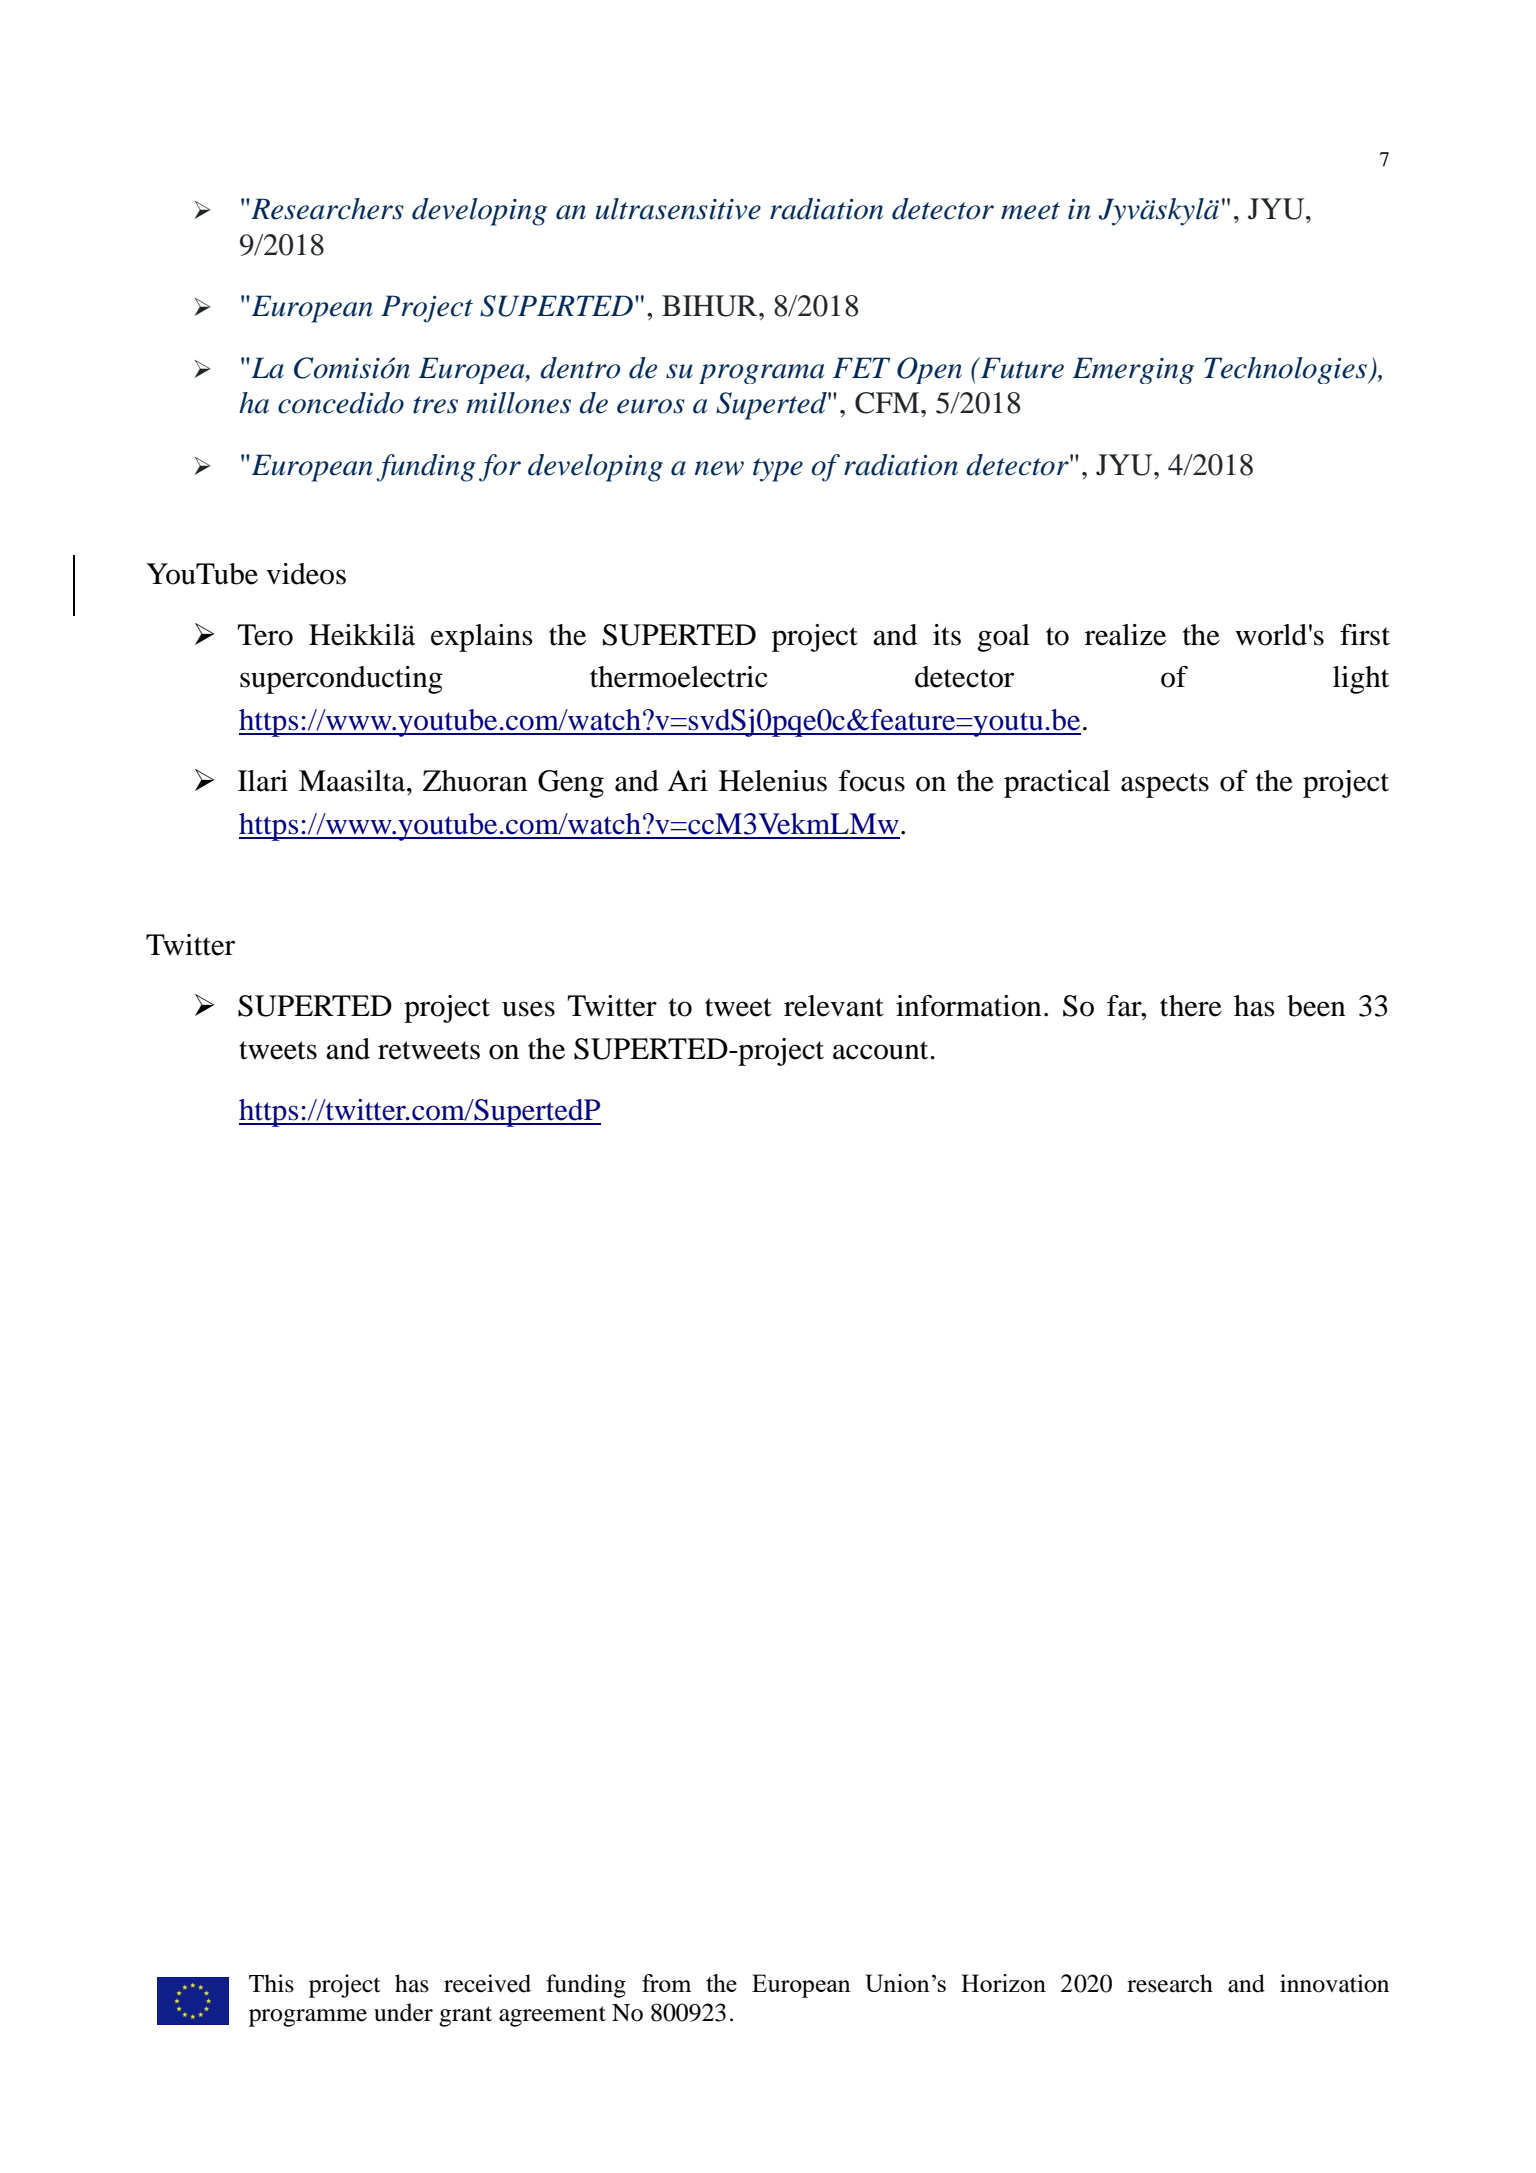 Image resolution: width=1536 pixels, height=2173 pixels. Describe the element at coordinates (861, 367) in the image. I see `FET` at that location.
